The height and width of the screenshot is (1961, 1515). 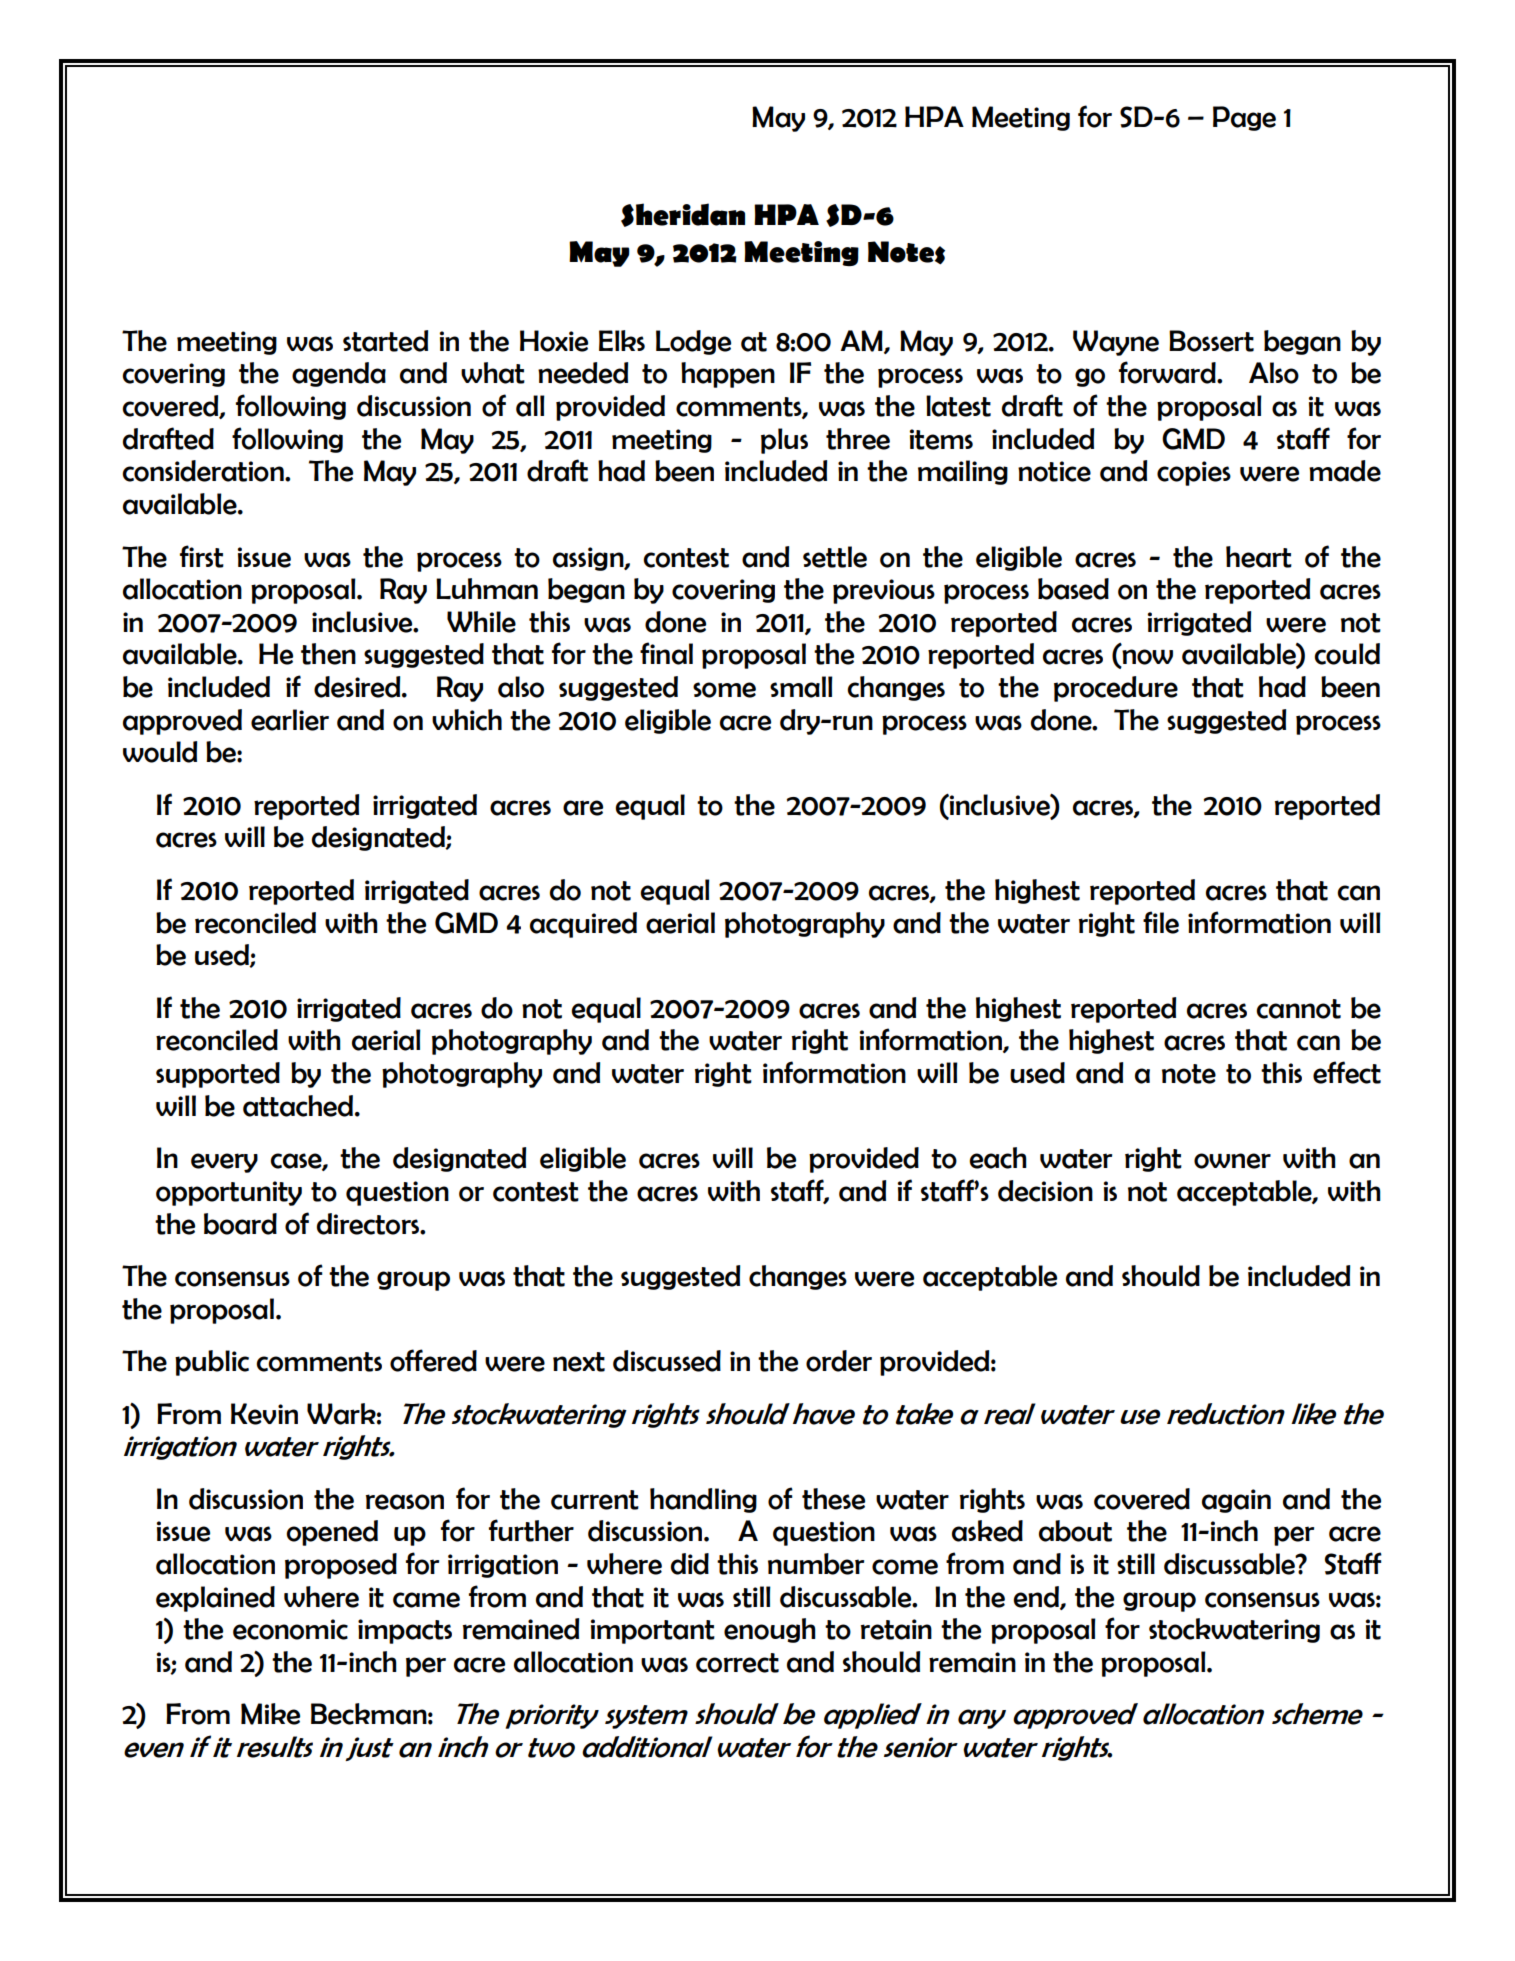 I want to click on board, so click(x=240, y=1224).
